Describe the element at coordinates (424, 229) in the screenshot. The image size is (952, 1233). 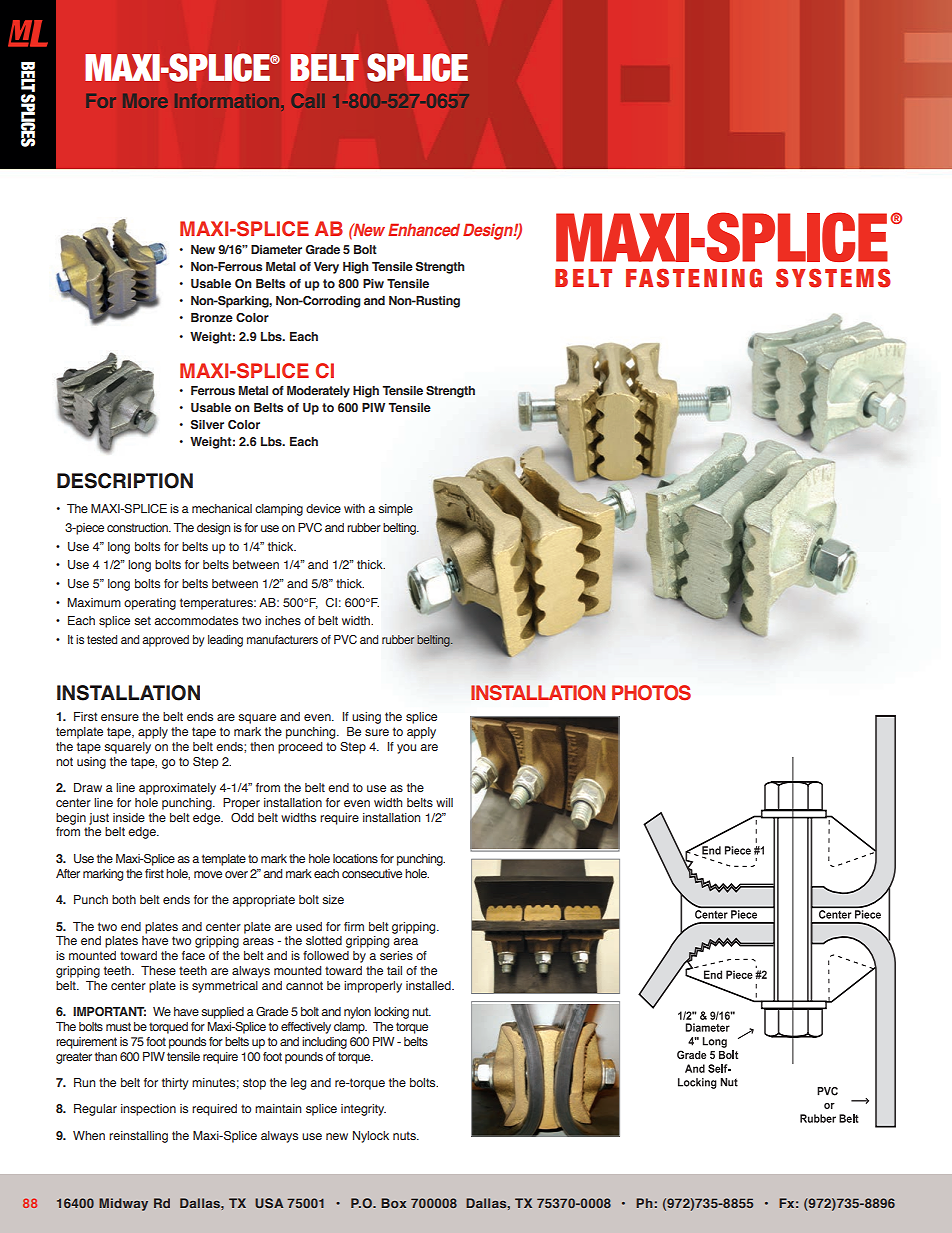
I see `Enhanced` at that location.
